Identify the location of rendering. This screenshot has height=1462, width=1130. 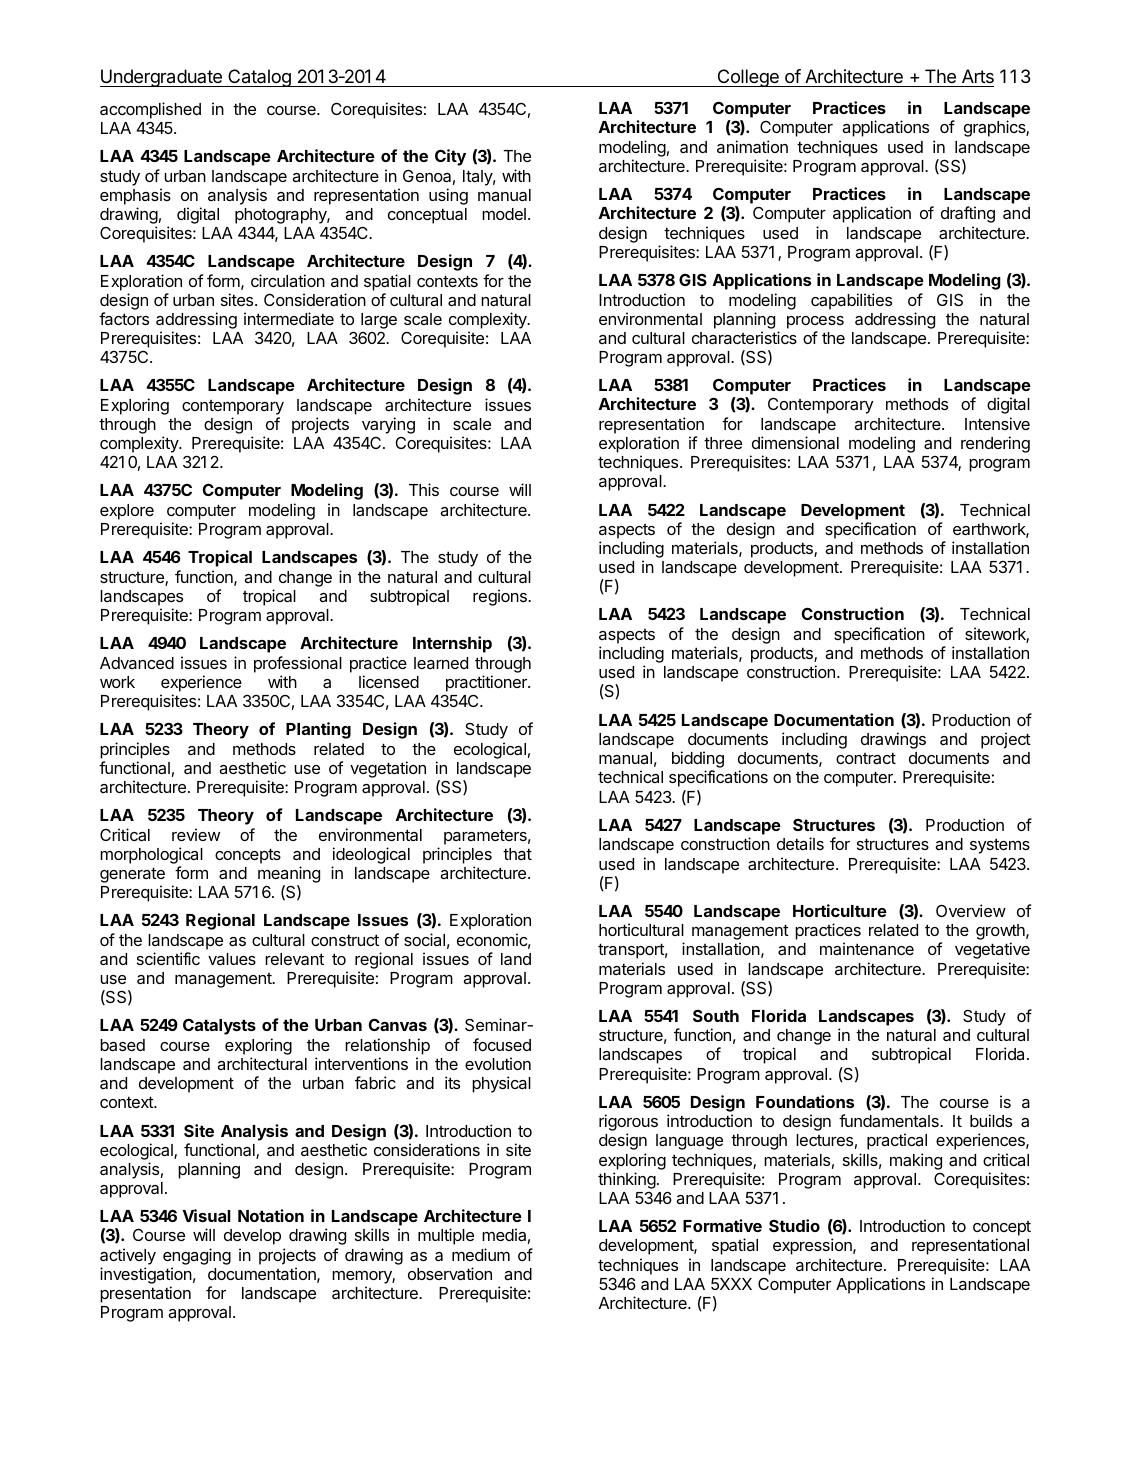
(995, 444).
